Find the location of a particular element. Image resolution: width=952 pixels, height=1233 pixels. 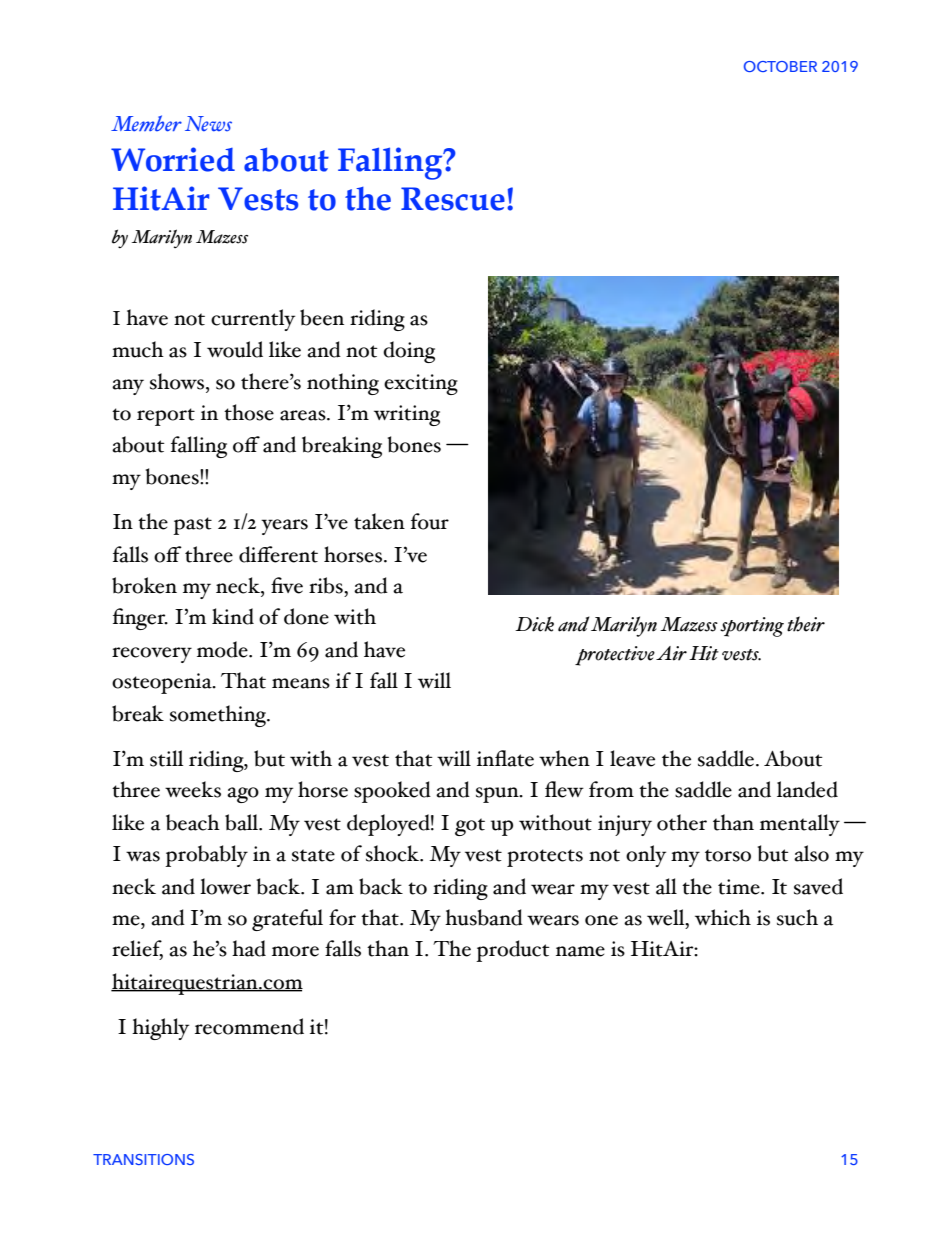

Rescue is located at coordinates (453, 199).
